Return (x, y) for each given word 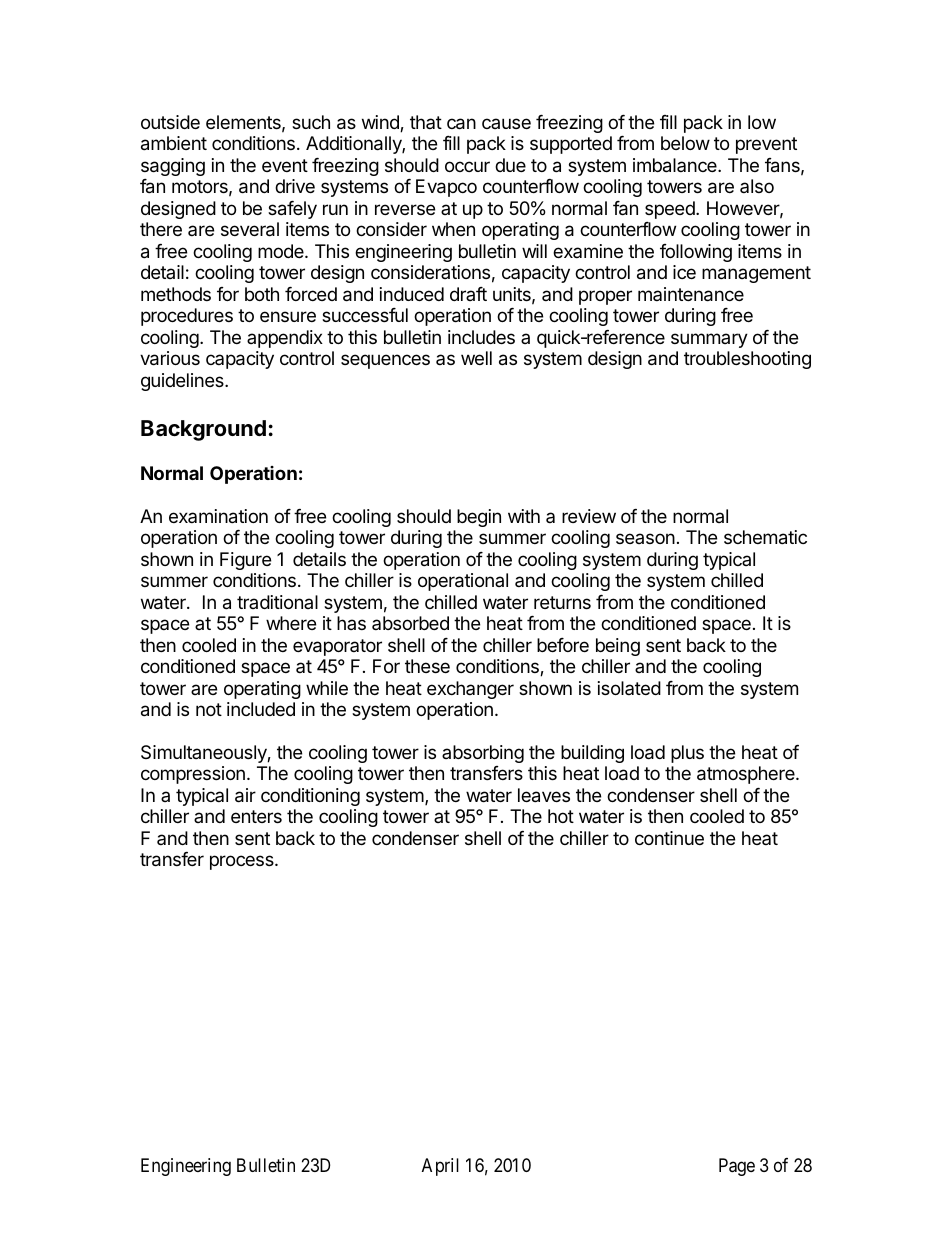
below (685, 143)
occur (467, 166)
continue (669, 838)
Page (737, 1167)
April (440, 1167)
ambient (174, 143)
